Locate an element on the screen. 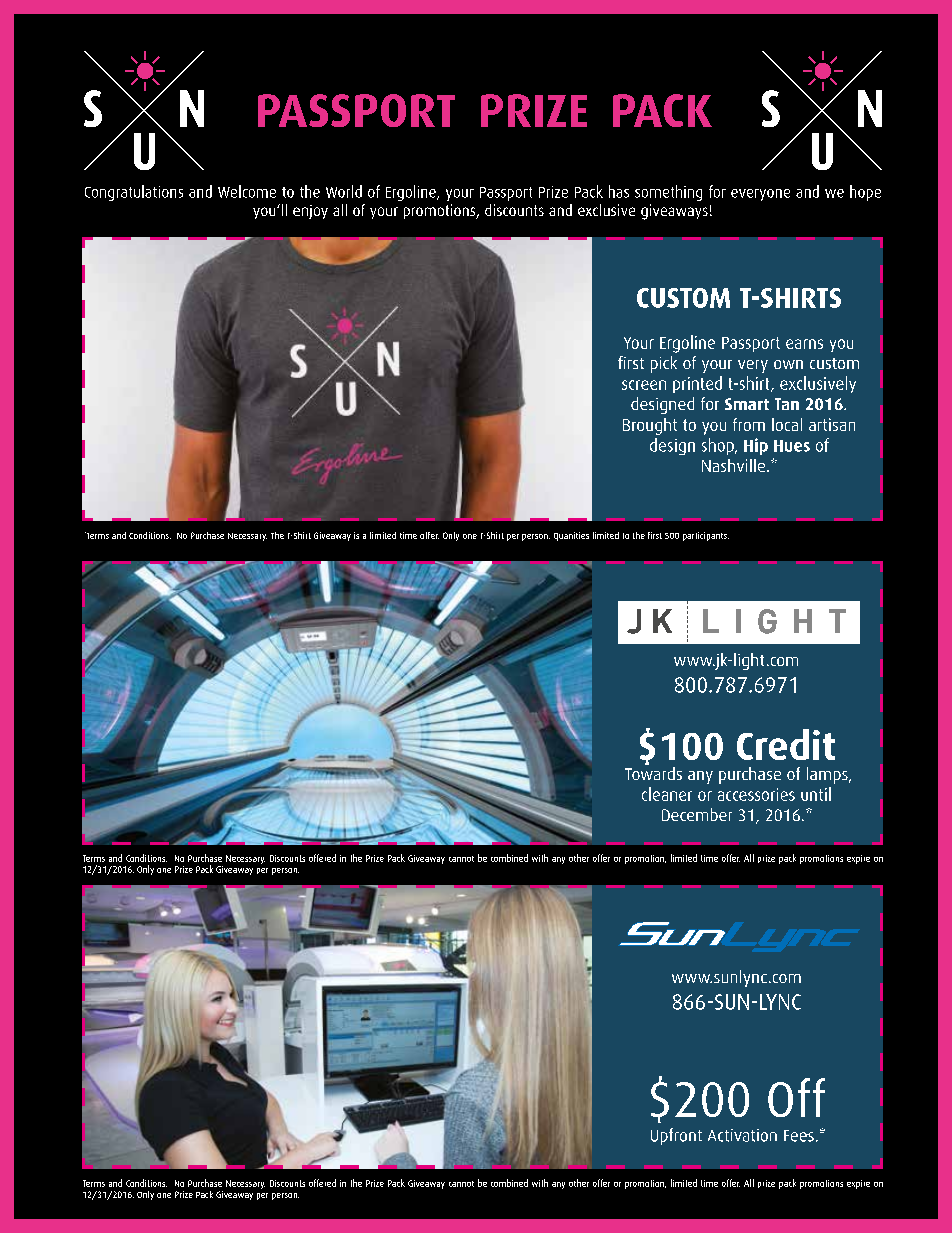  Credit is located at coordinates (786, 744).
